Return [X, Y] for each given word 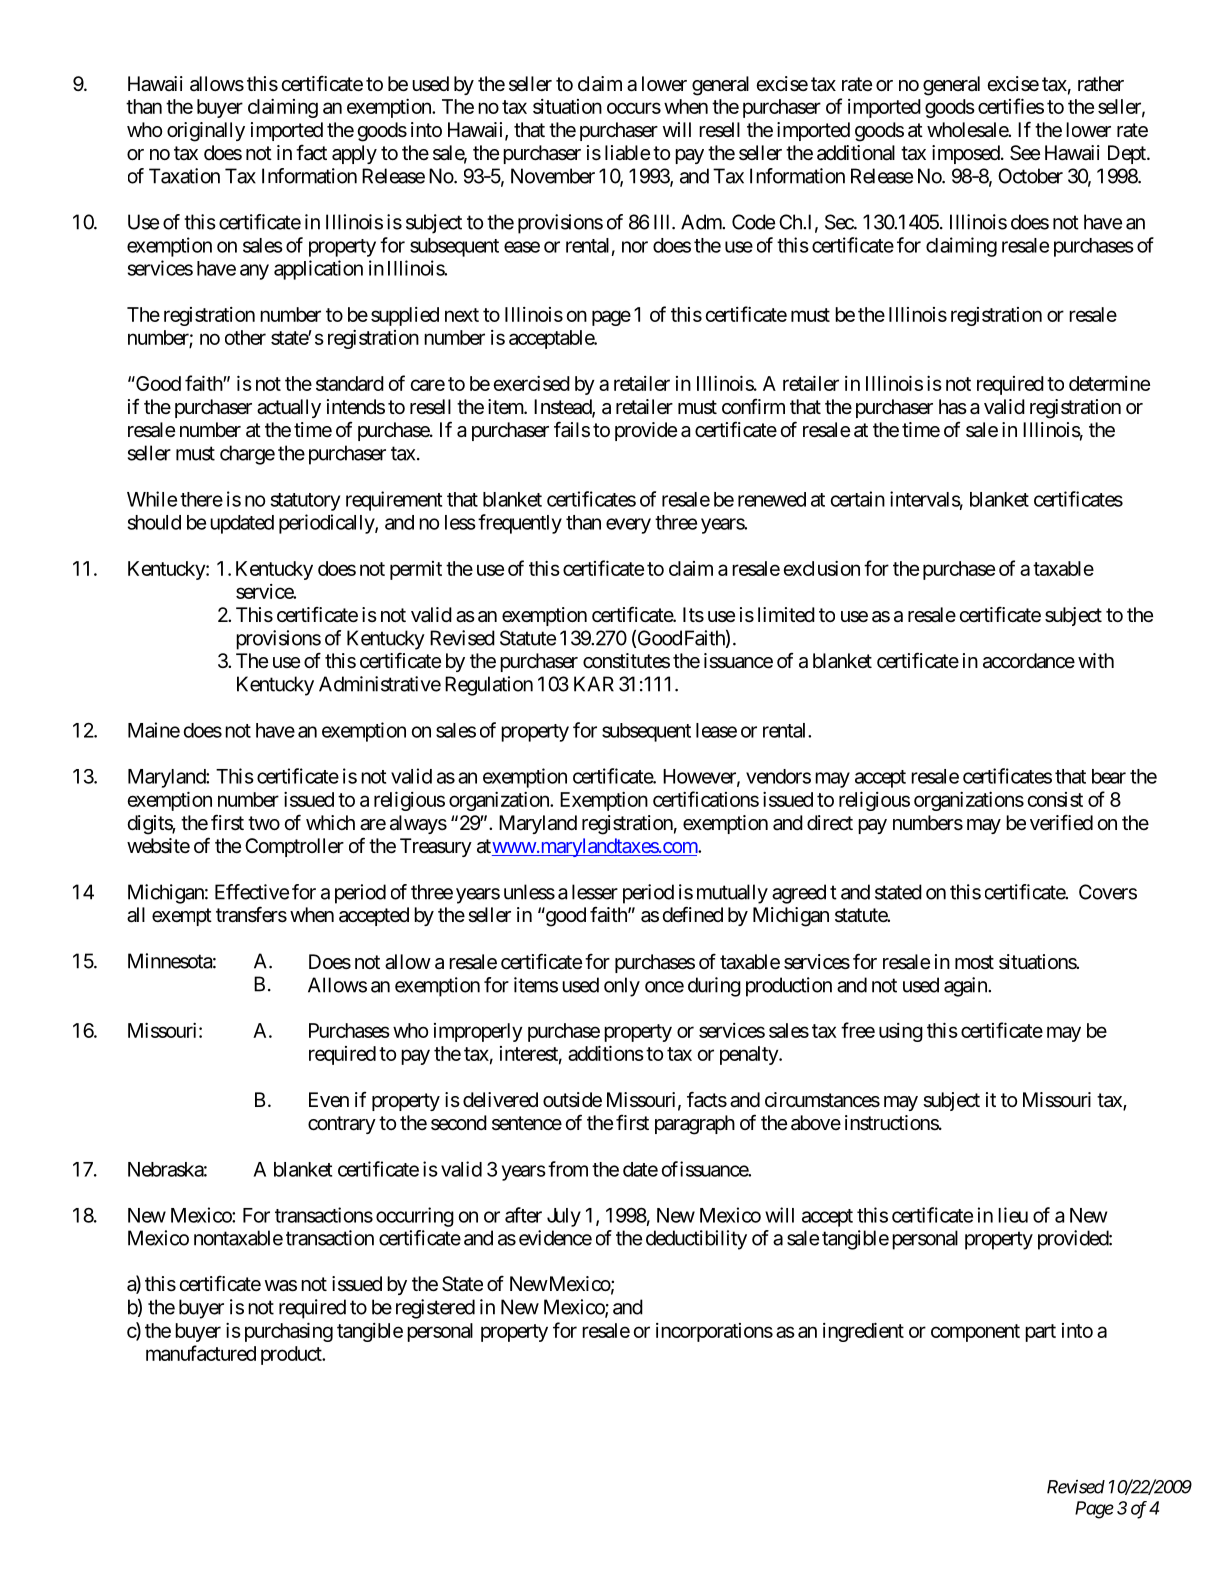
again [966, 987]
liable [627, 153]
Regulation [489, 686]
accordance [1029, 661]
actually [289, 408]
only [622, 987]
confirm [753, 406]
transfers [251, 914]
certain [858, 499]
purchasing [289, 1332]
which [330, 822]
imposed [966, 154]
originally [206, 132]
